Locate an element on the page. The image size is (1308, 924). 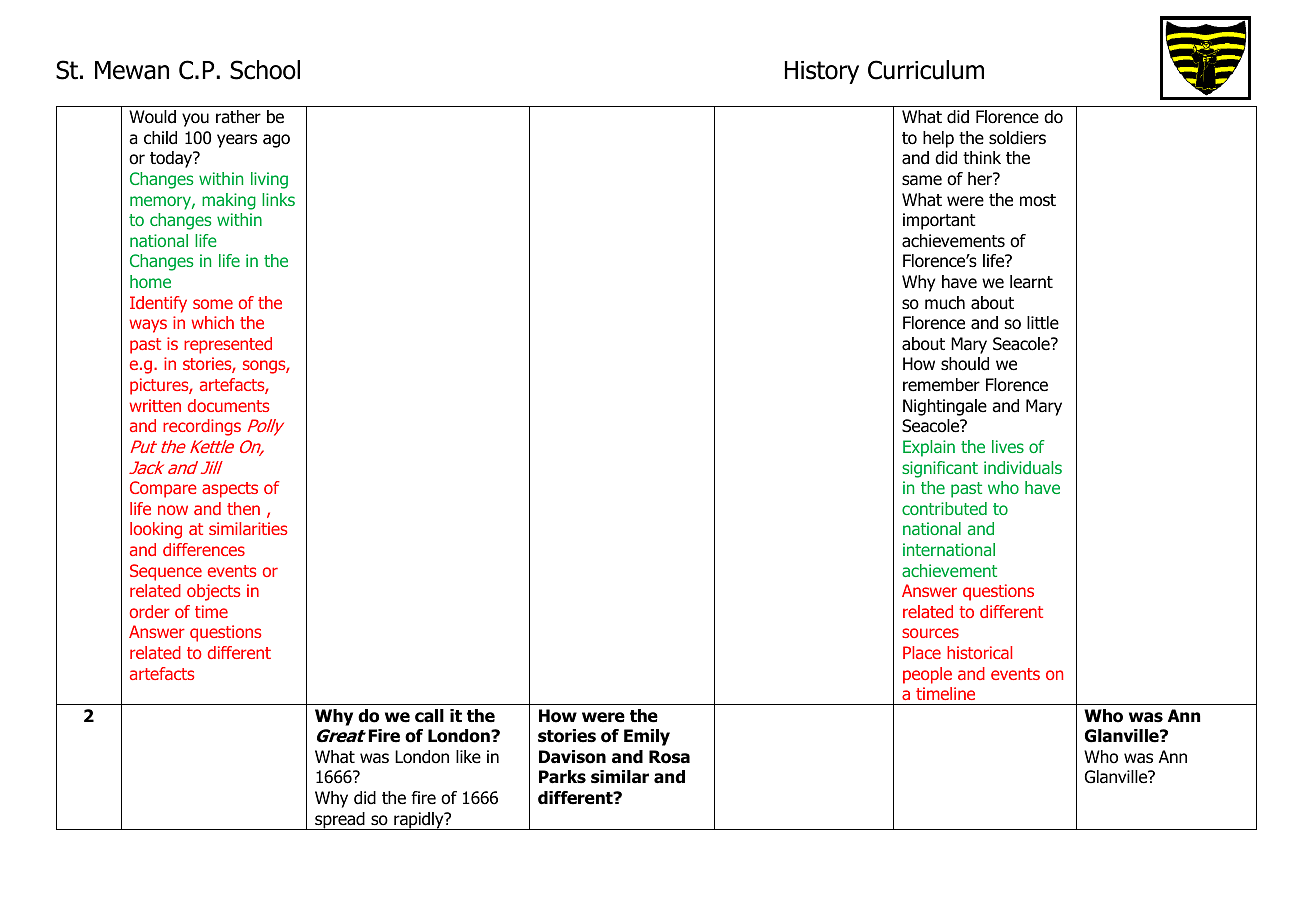
contributed is located at coordinates (944, 508).
